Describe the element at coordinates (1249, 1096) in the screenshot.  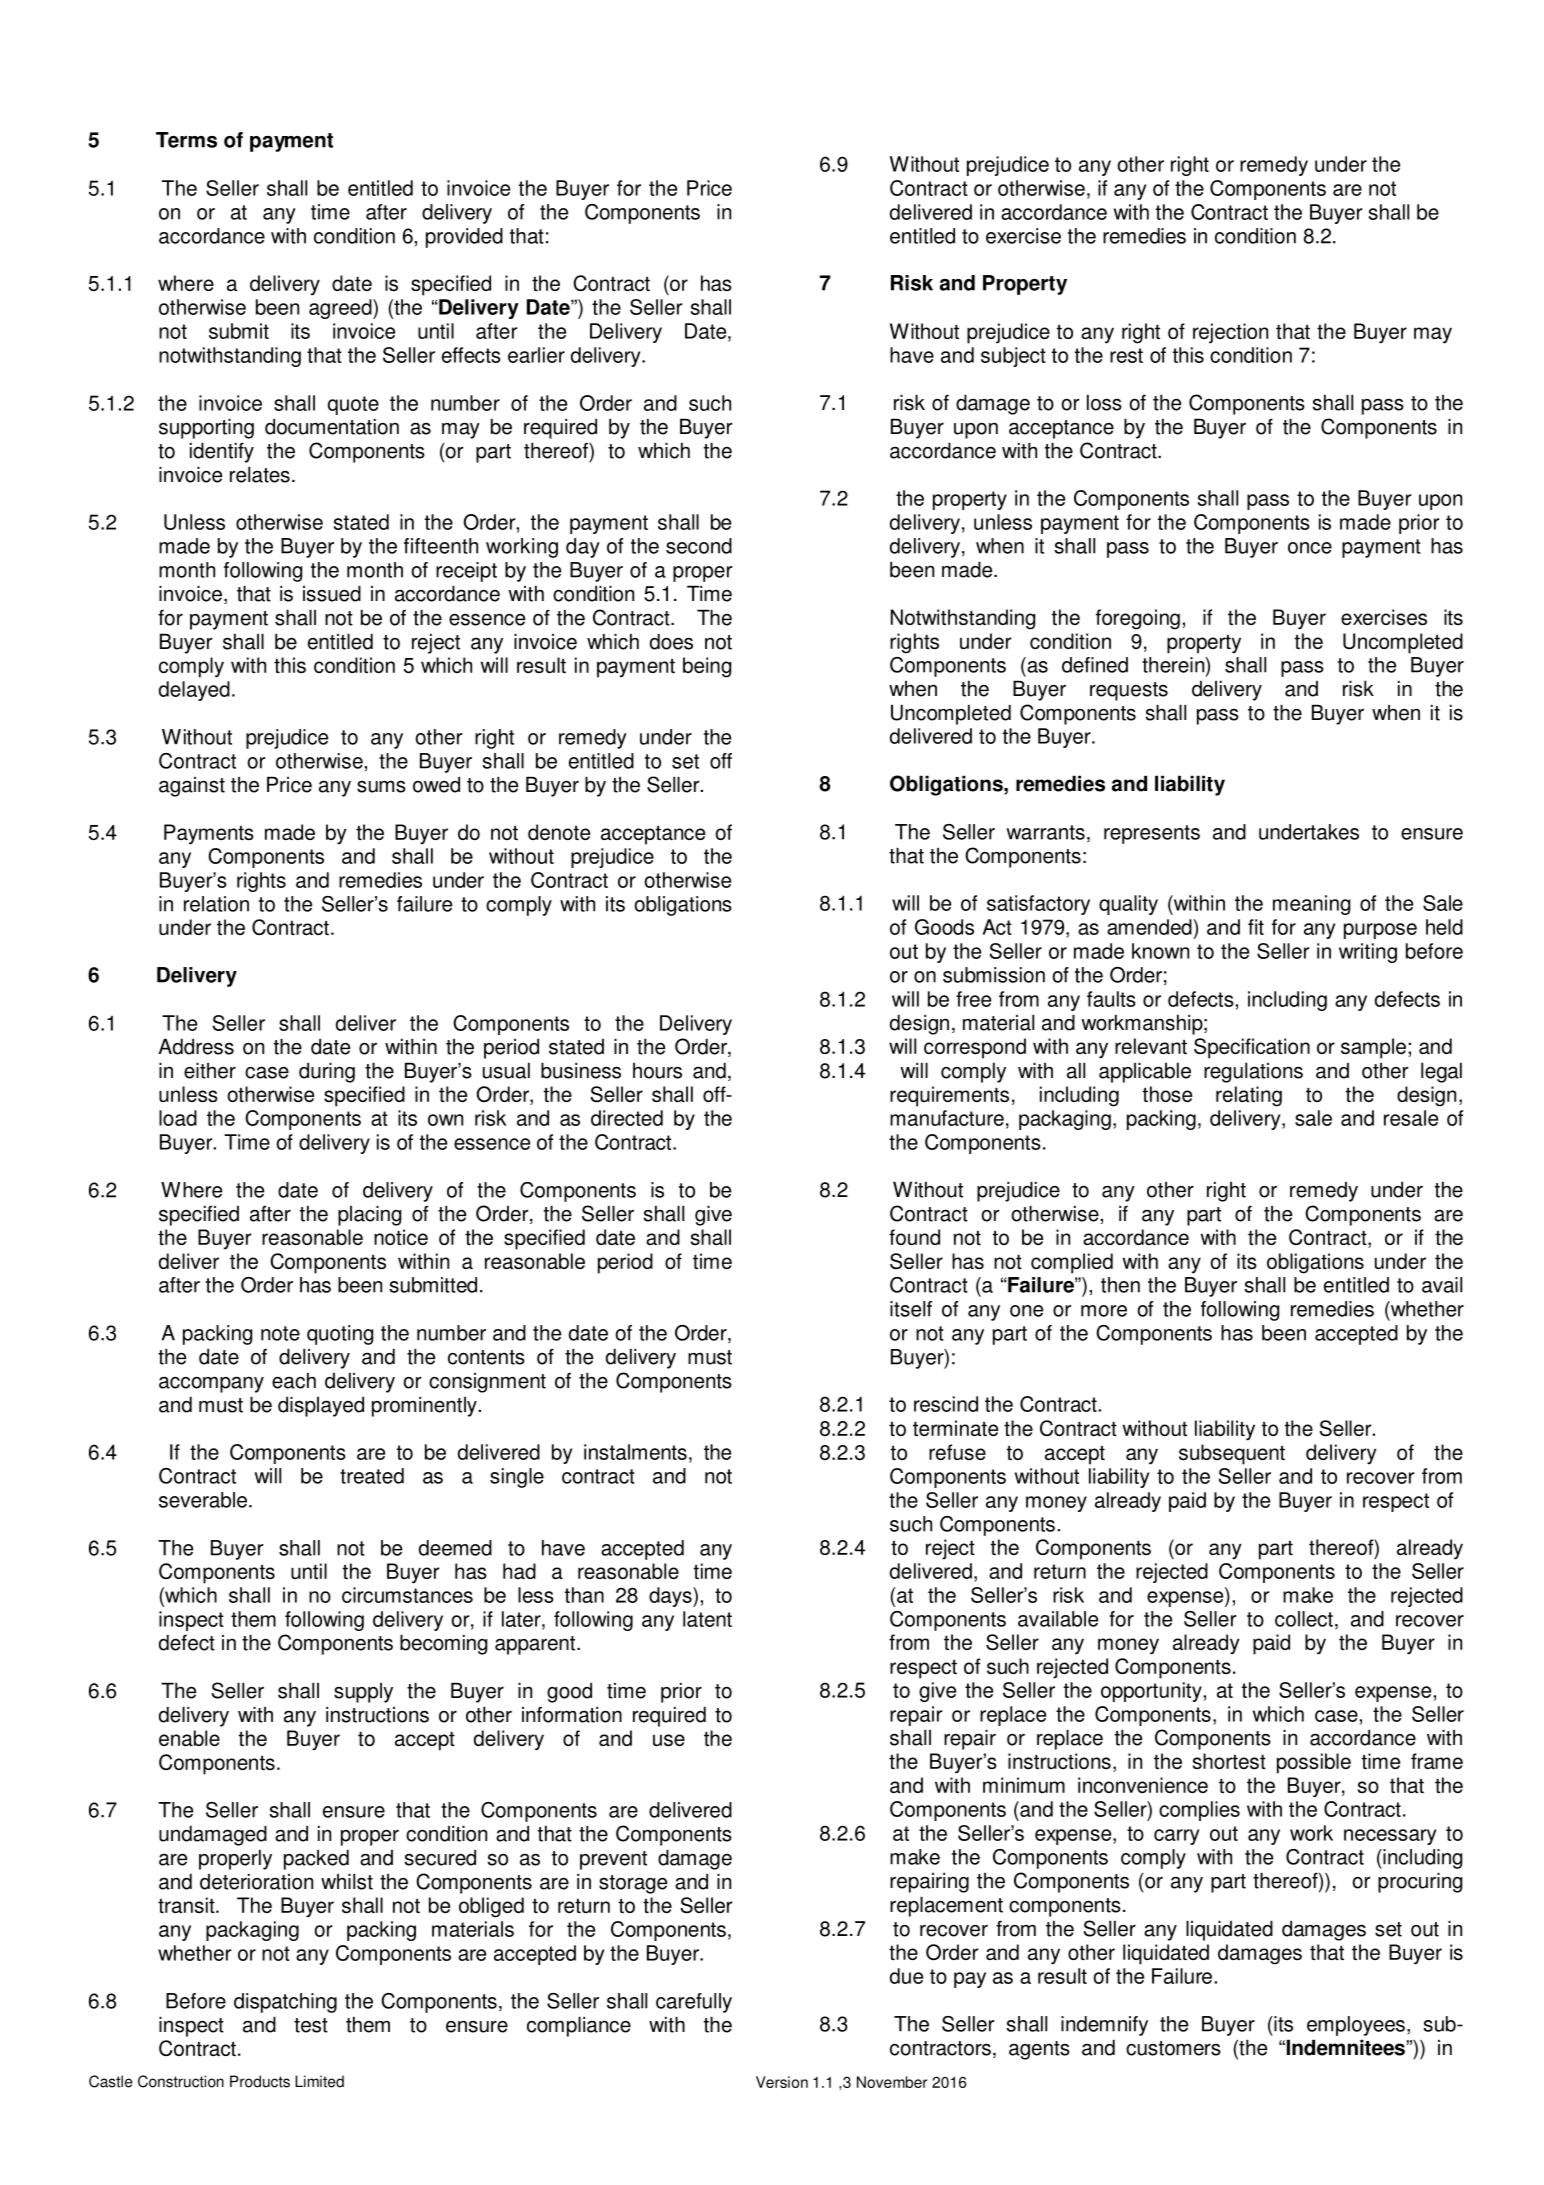
I see `relating` at that location.
